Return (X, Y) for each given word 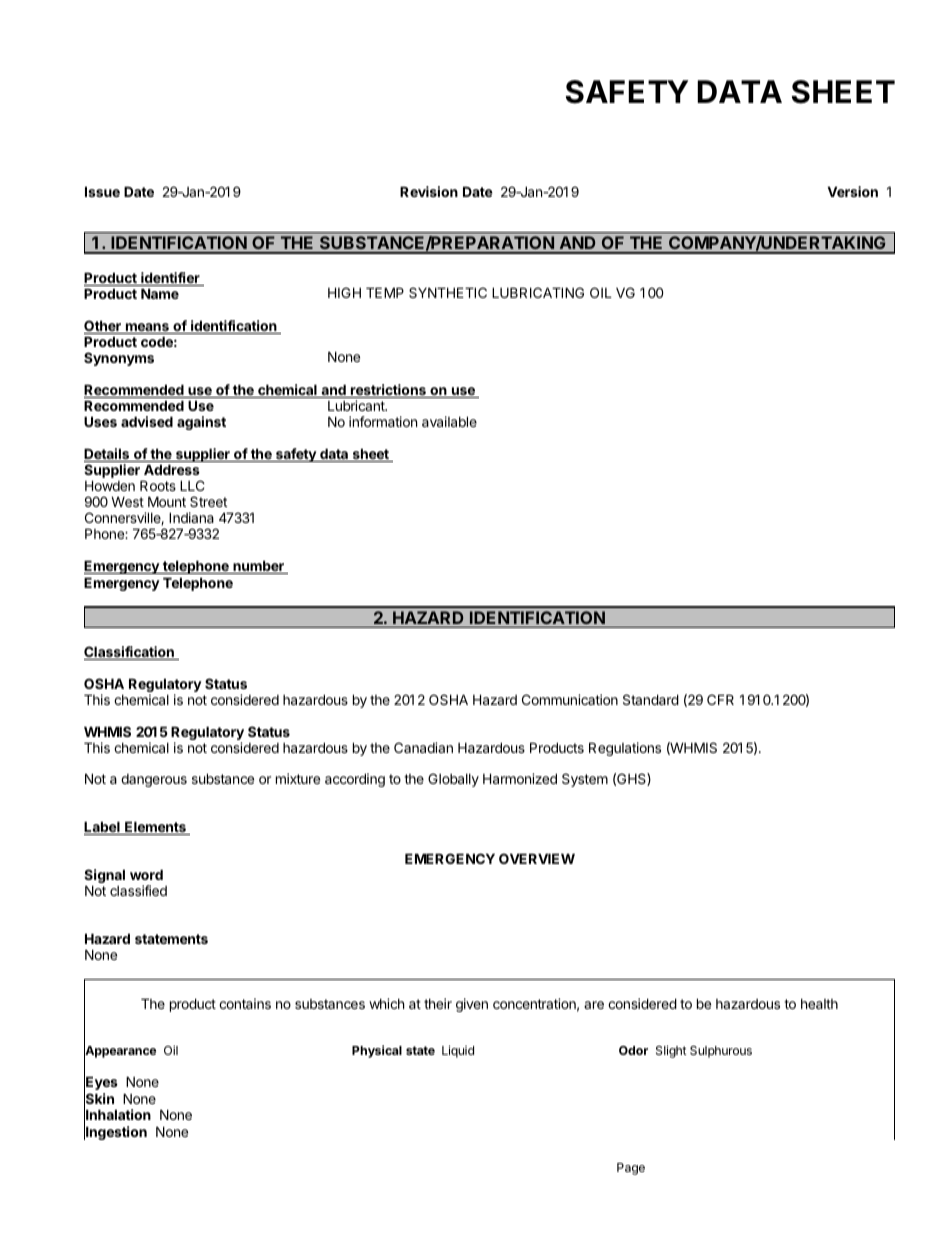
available (449, 421)
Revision (429, 191)
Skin (99, 1099)
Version (853, 191)
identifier (170, 279)
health (819, 1004)
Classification (130, 653)
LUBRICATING (538, 292)
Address (172, 469)
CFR (720, 699)
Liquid (458, 1051)
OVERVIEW (537, 858)
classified (138, 890)
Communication (570, 699)
